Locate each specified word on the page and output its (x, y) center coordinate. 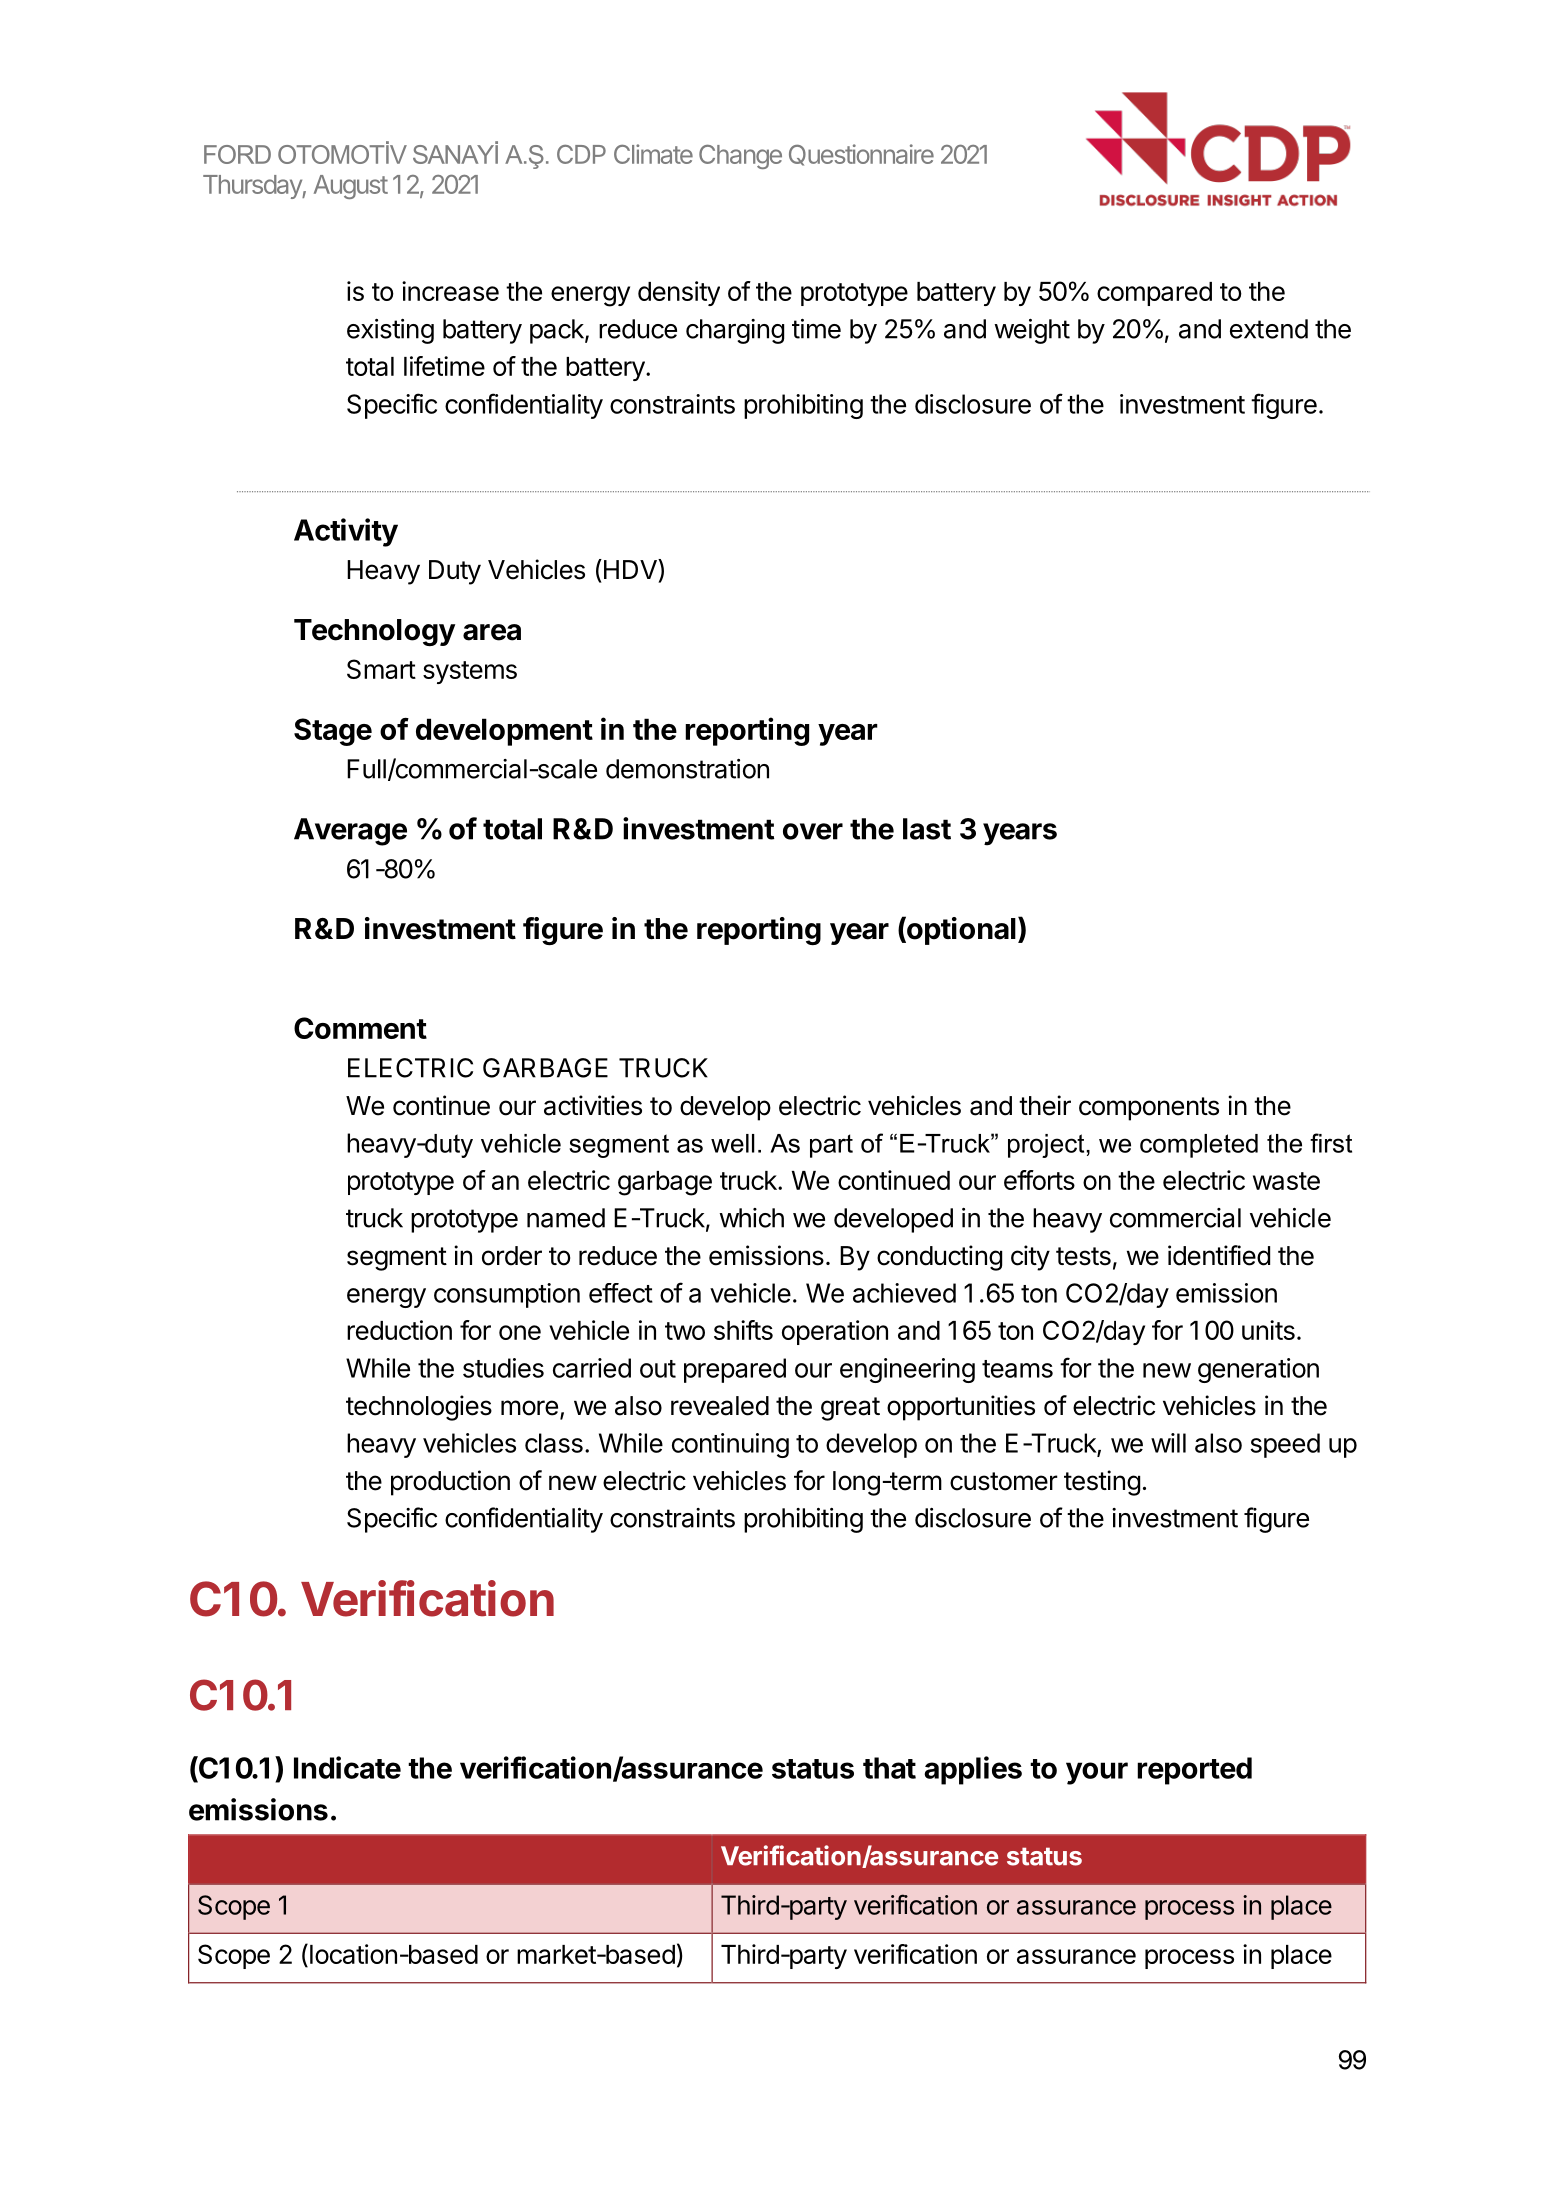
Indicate (347, 1767)
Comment (360, 1028)
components (1149, 1109)
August (351, 187)
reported (1194, 1771)
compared (1154, 294)
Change (740, 157)
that (889, 1768)
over (813, 831)
